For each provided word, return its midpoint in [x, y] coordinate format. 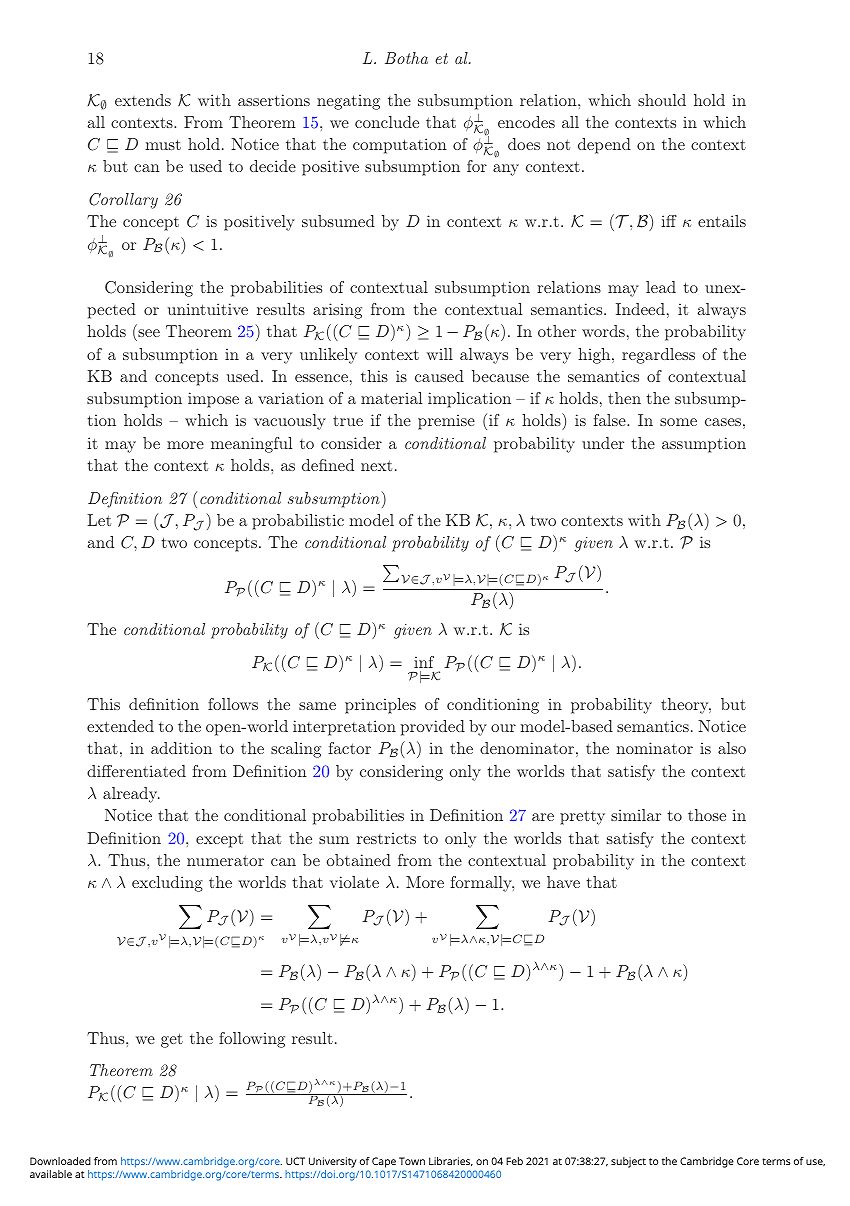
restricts [386, 838]
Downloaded [60, 1161]
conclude [387, 122]
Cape [384, 1162]
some [678, 422]
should [662, 100]
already [131, 795]
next [376, 465]
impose [213, 400]
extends [143, 100]
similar [636, 815]
